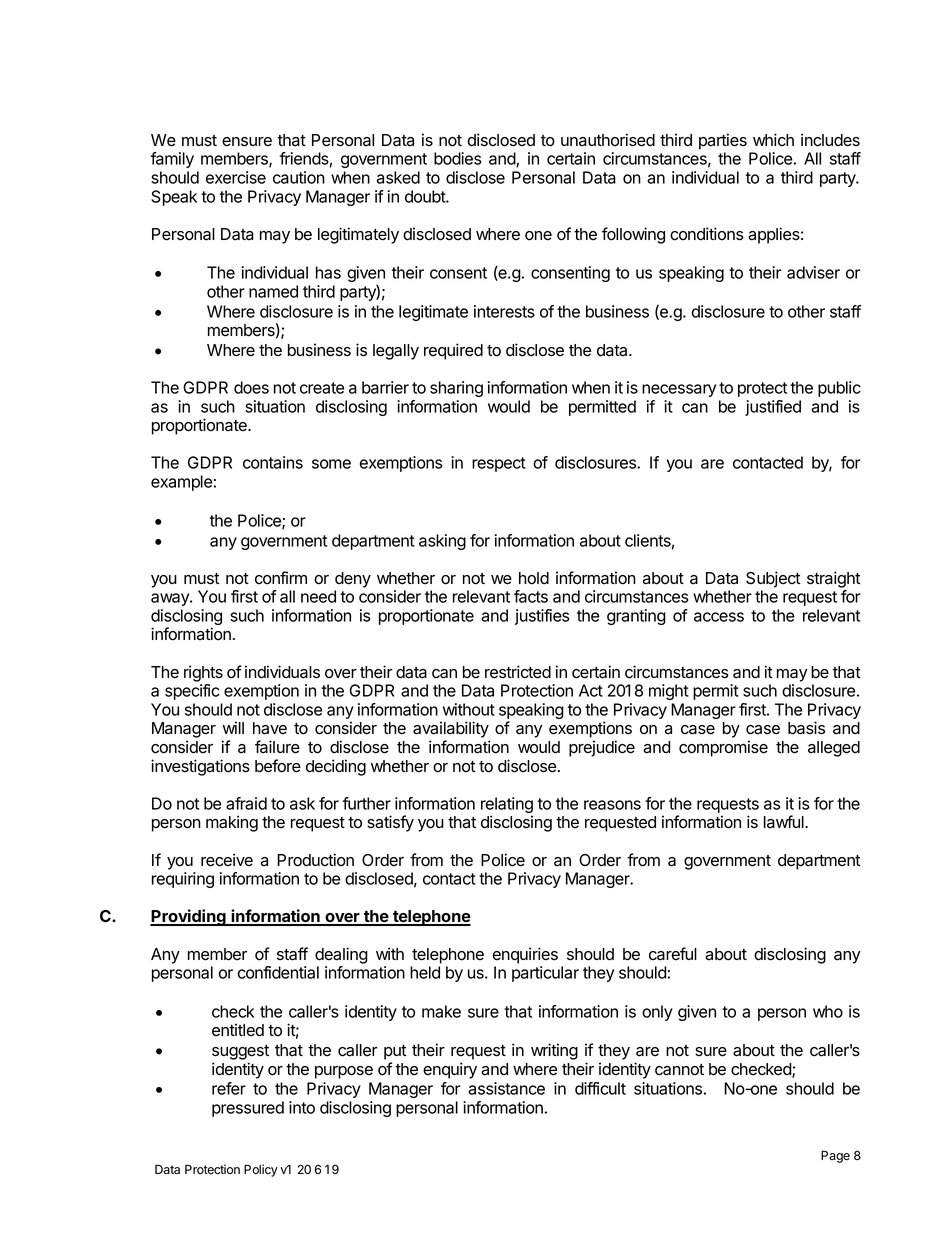  What do you see at coordinates (507, 806) in the page?
I see `relating` at bounding box center [507, 806].
